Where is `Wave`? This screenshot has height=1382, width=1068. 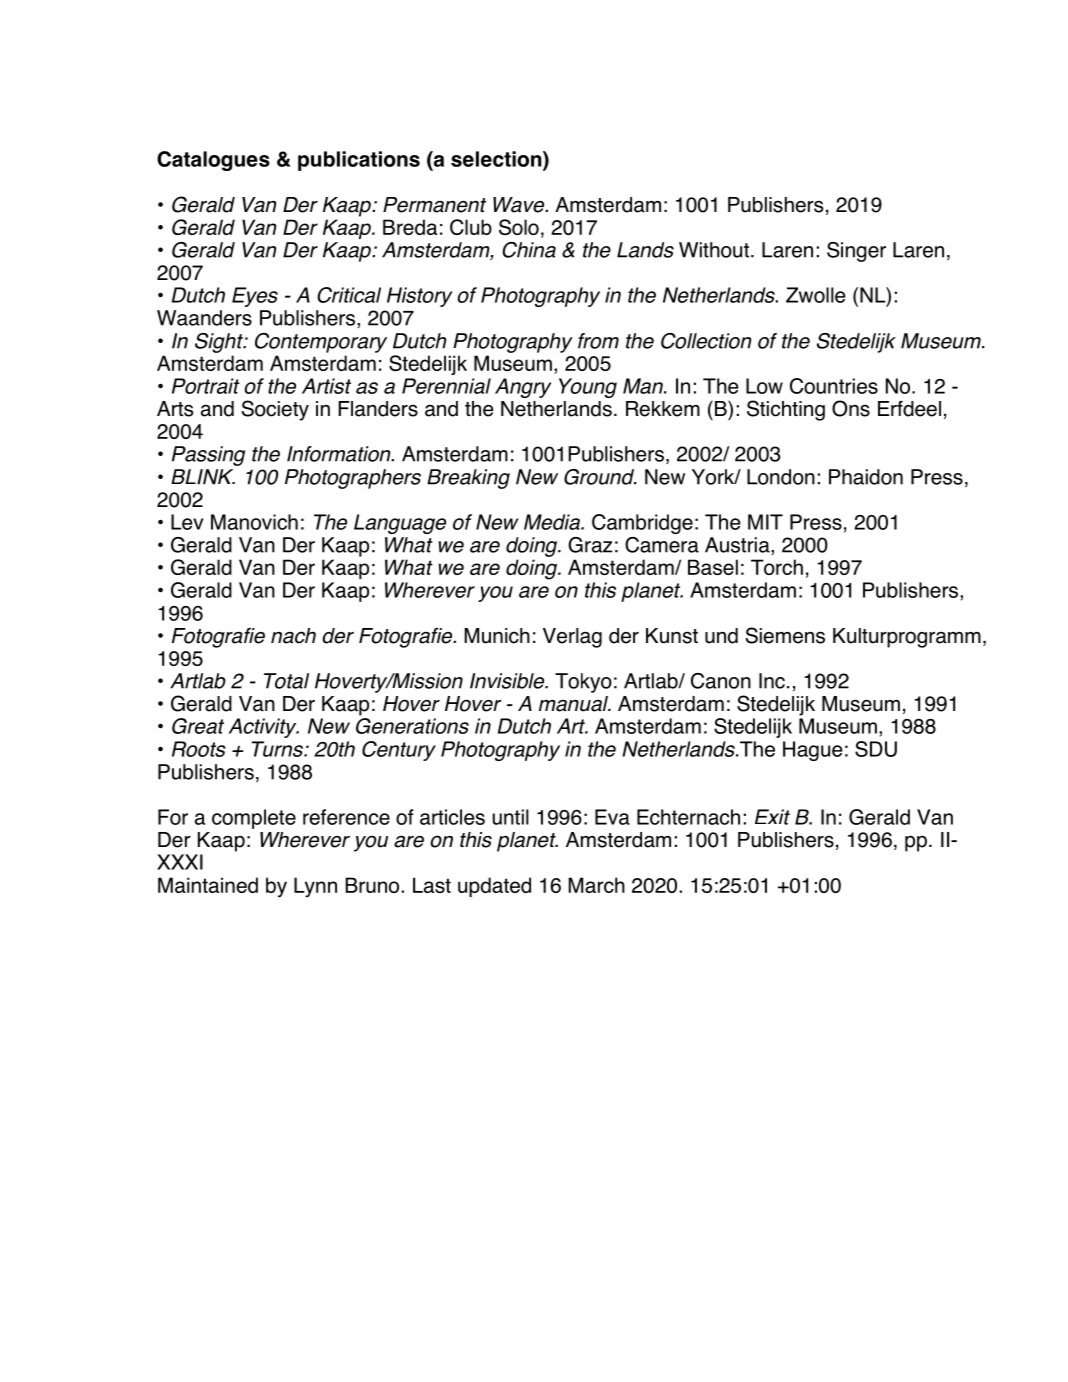
Wave is located at coordinates (520, 205).
